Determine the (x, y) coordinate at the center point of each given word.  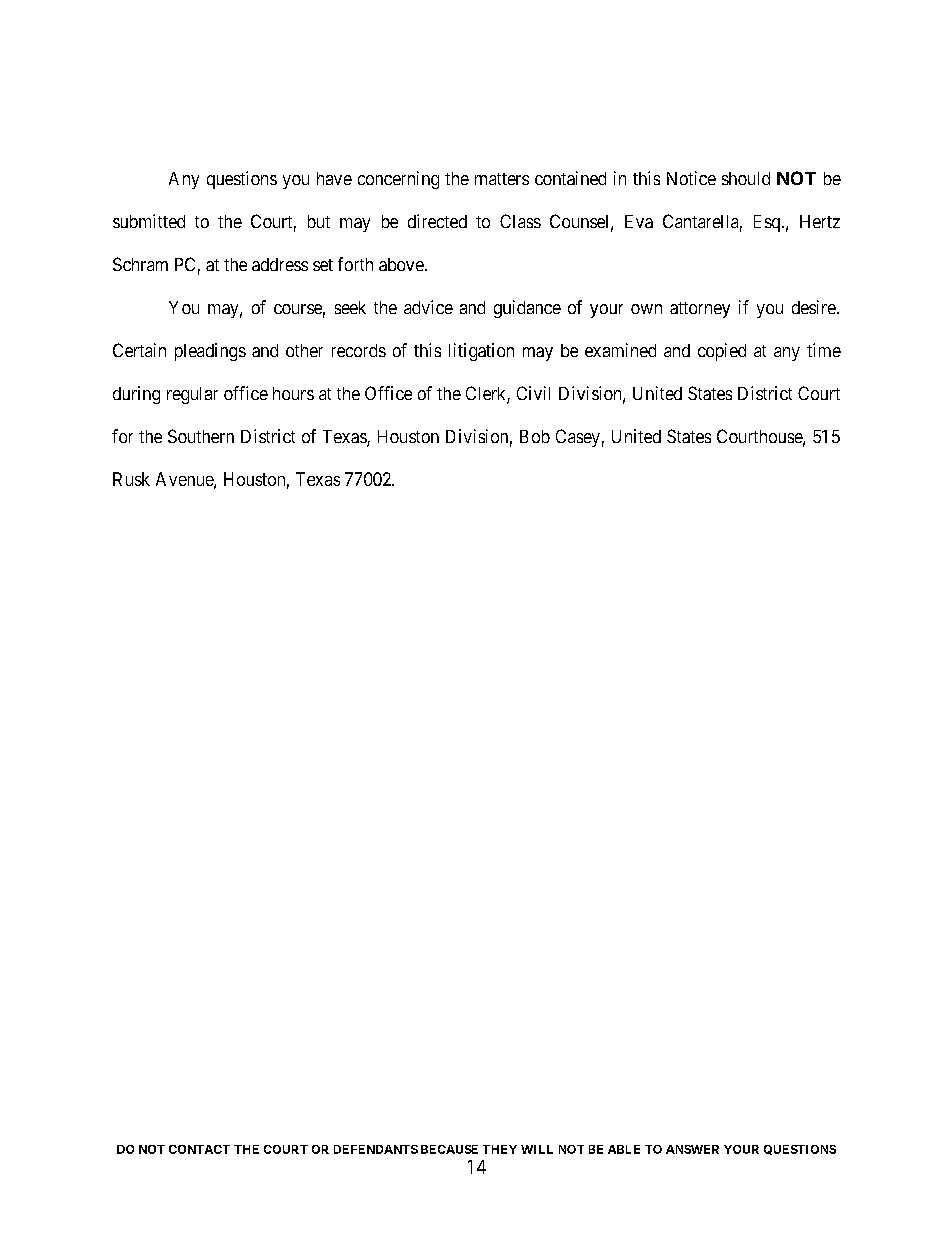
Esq (767, 223)
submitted (149, 221)
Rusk (131, 479)
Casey (578, 438)
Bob (535, 436)
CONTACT (199, 1149)
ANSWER (692, 1149)
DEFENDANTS (376, 1149)
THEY (500, 1149)
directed (437, 221)
